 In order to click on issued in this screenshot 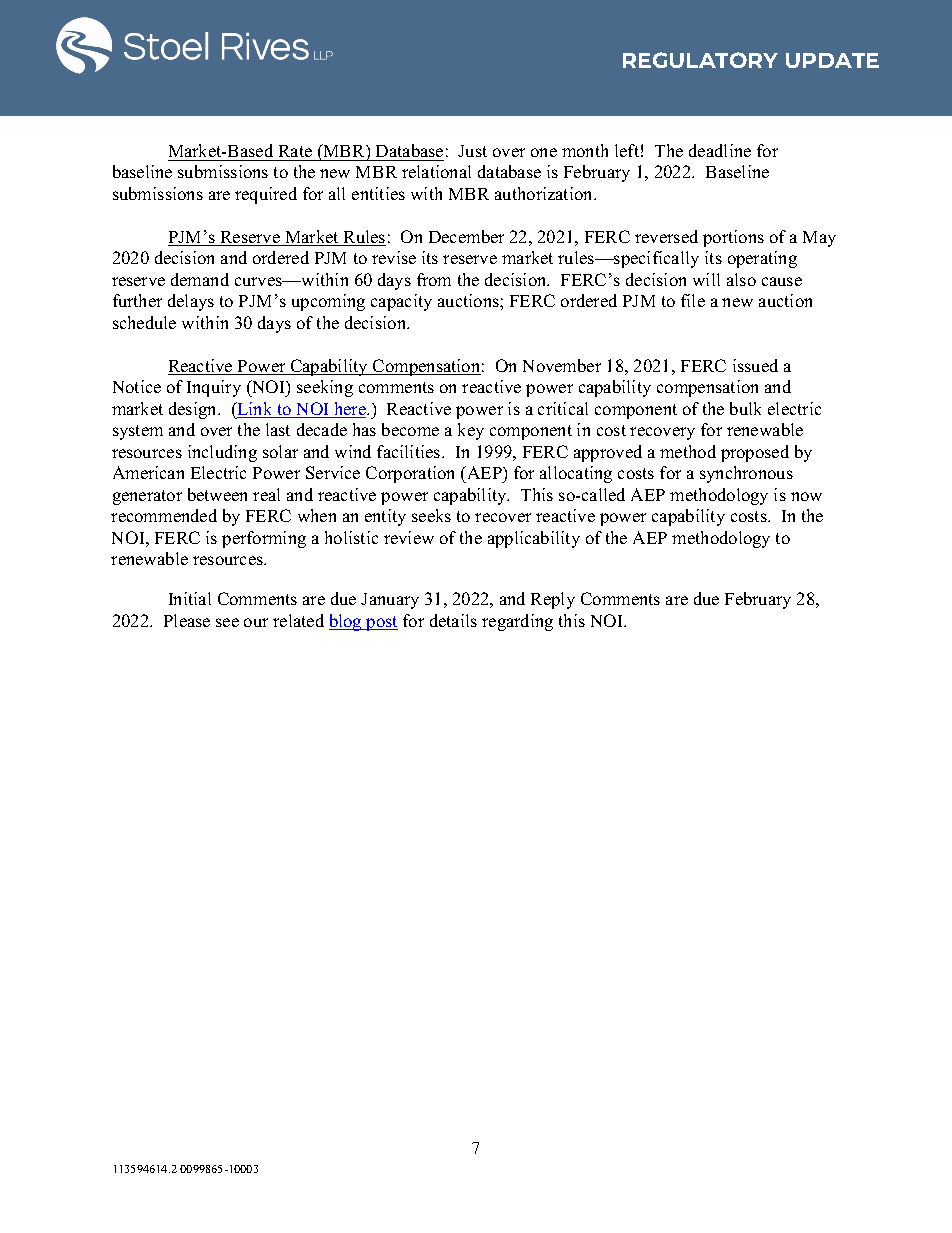, I will do `click(755, 365)`.
